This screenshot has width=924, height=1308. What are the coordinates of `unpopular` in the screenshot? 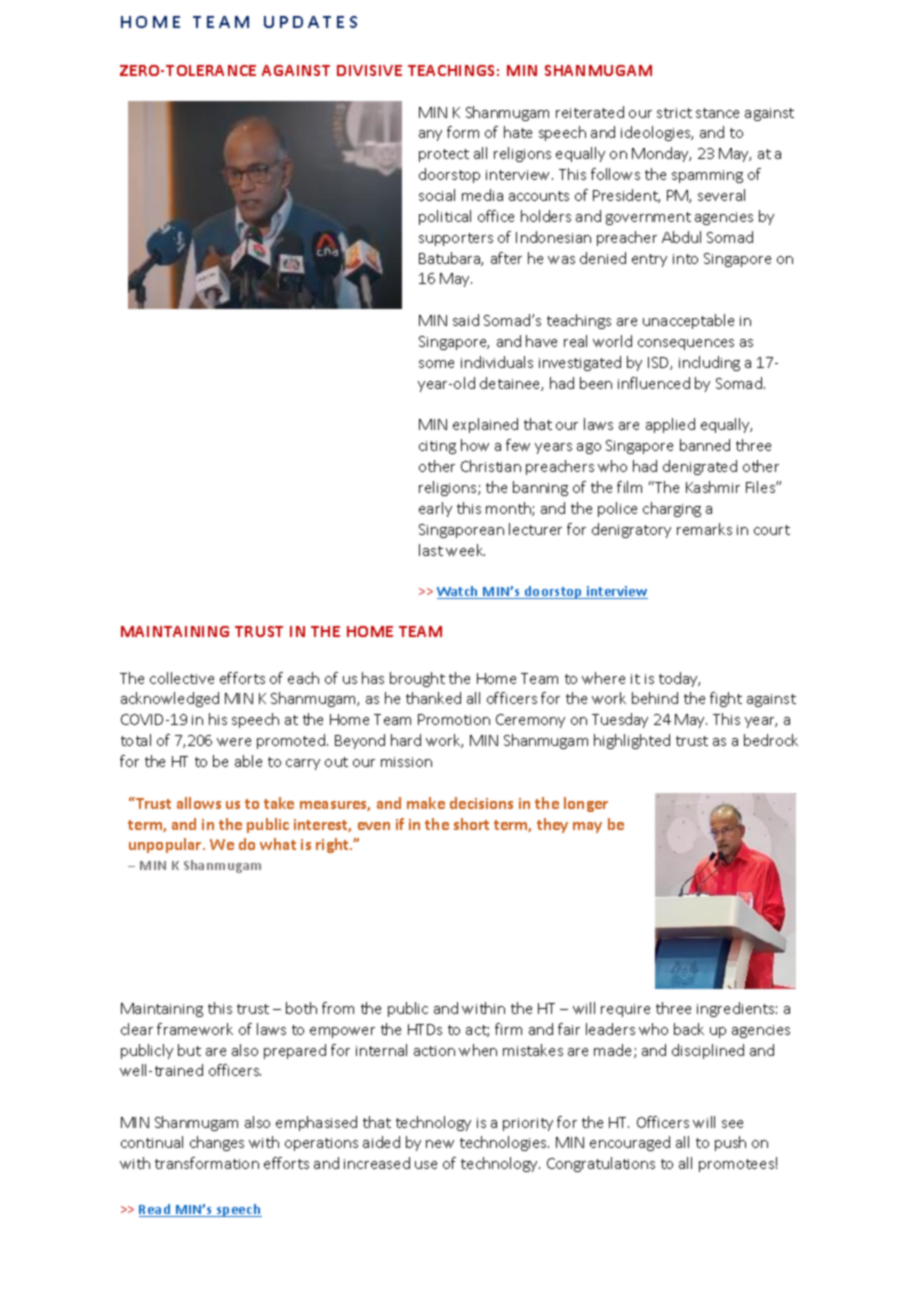 It's located at (166, 845).
